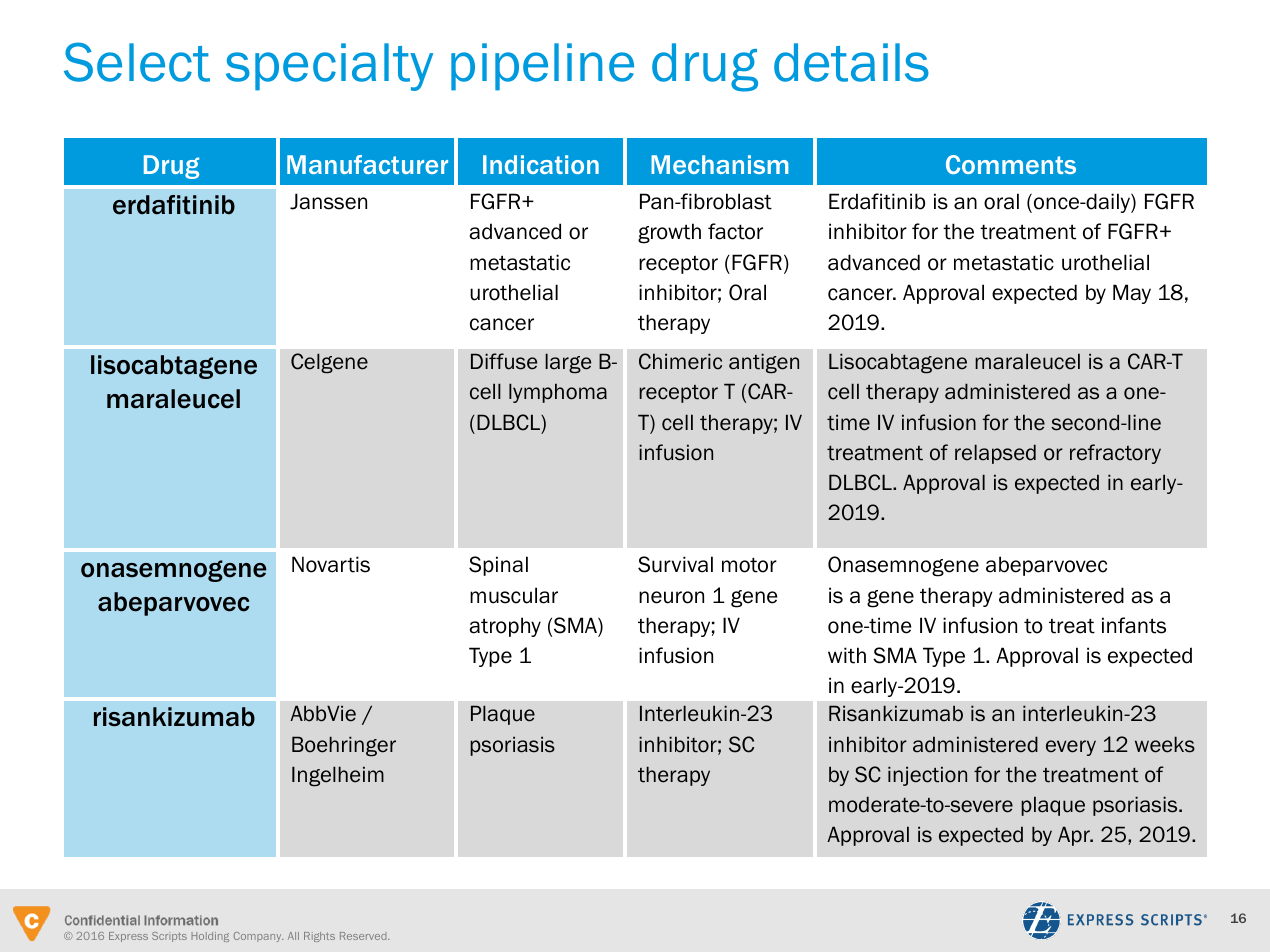 This screenshot has height=952, width=1270. I want to click on infants, so click(1134, 625).
